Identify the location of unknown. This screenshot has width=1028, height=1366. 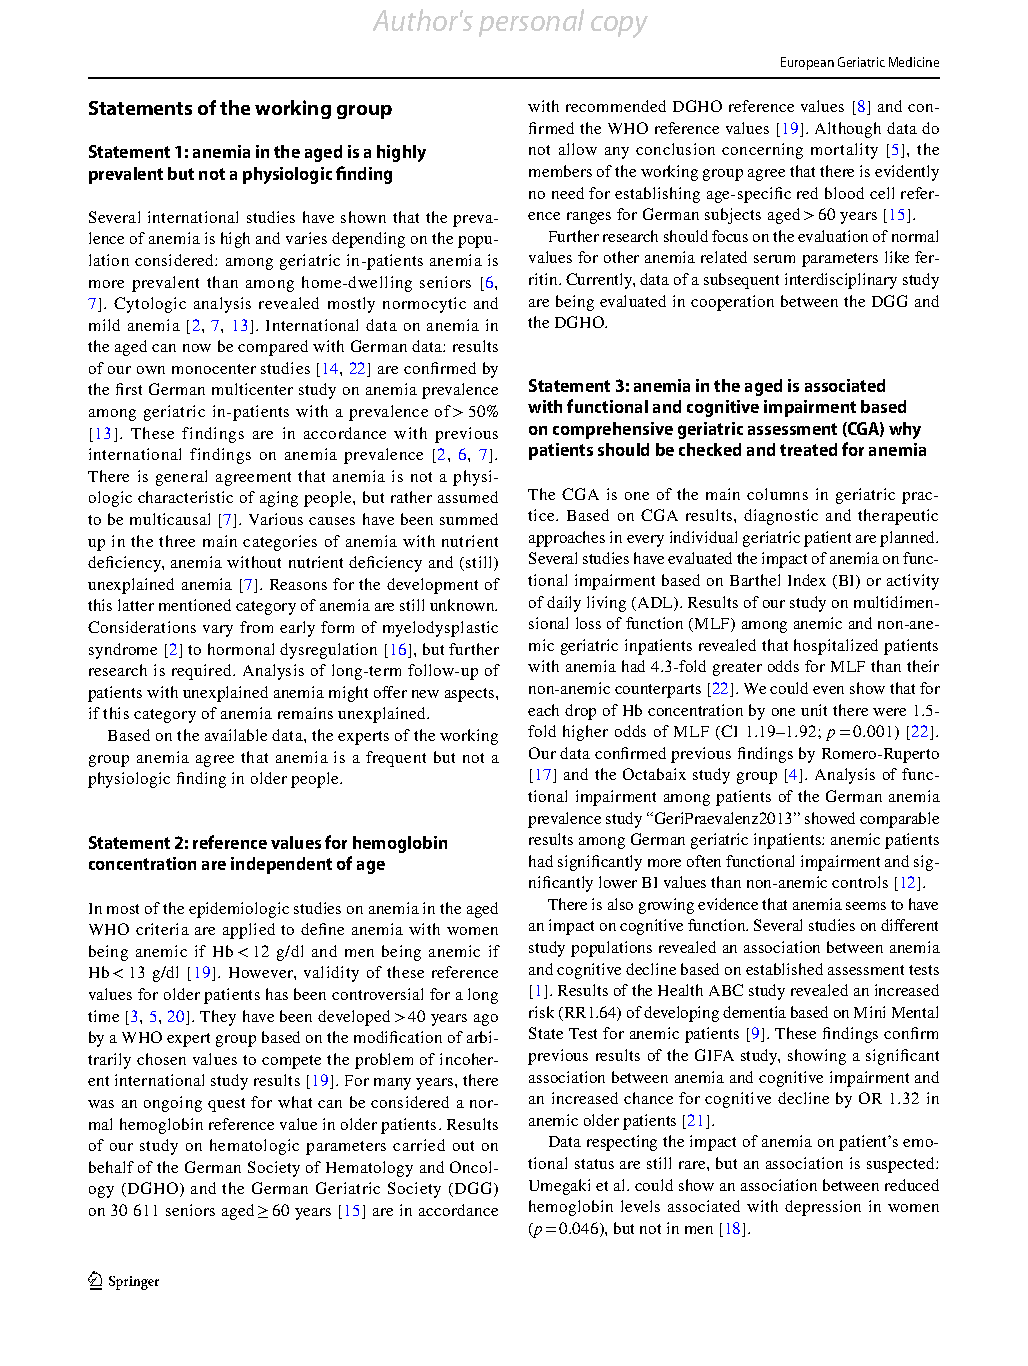
(463, 605).
